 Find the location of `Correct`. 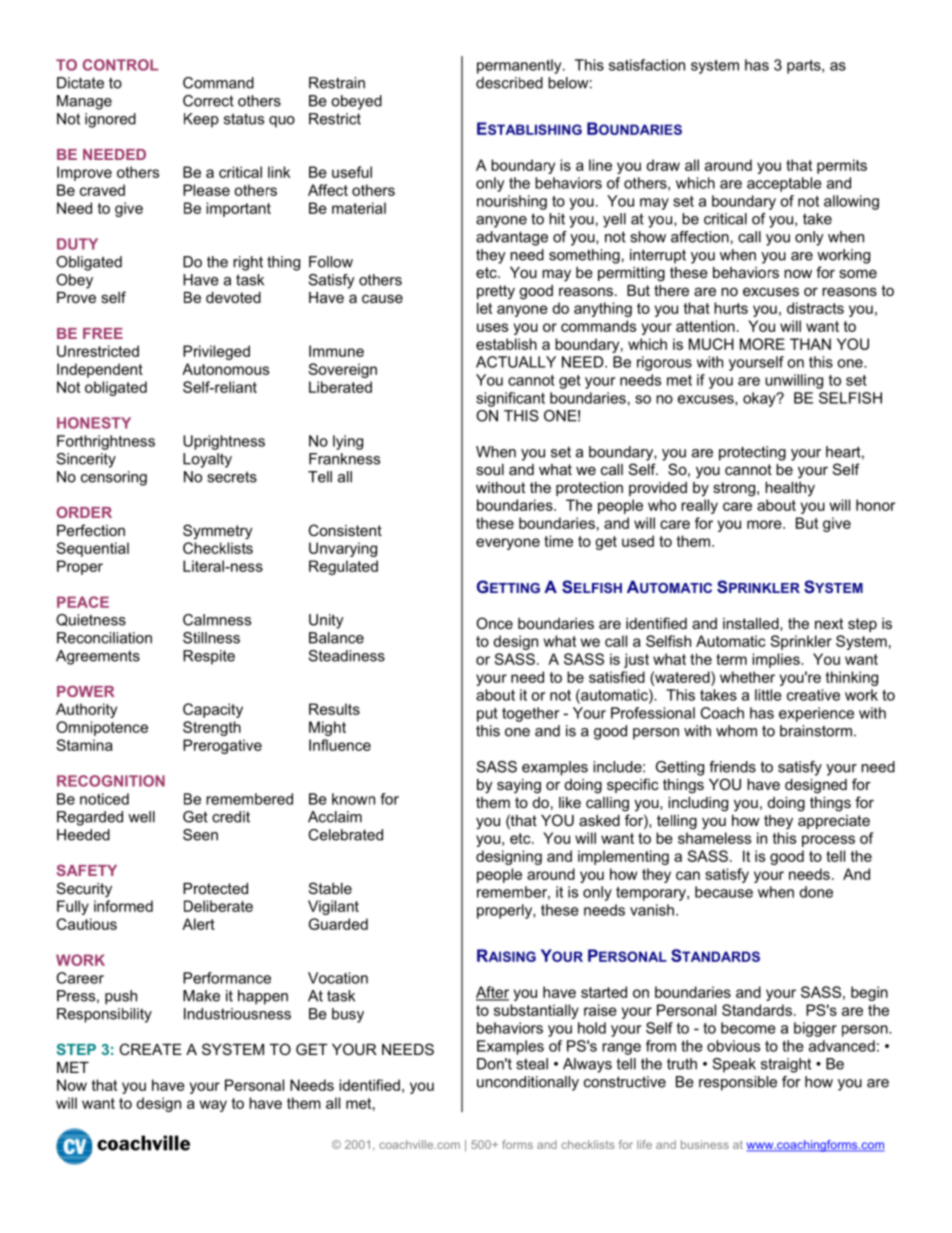

Correct is located at coordinates (208, 101).
